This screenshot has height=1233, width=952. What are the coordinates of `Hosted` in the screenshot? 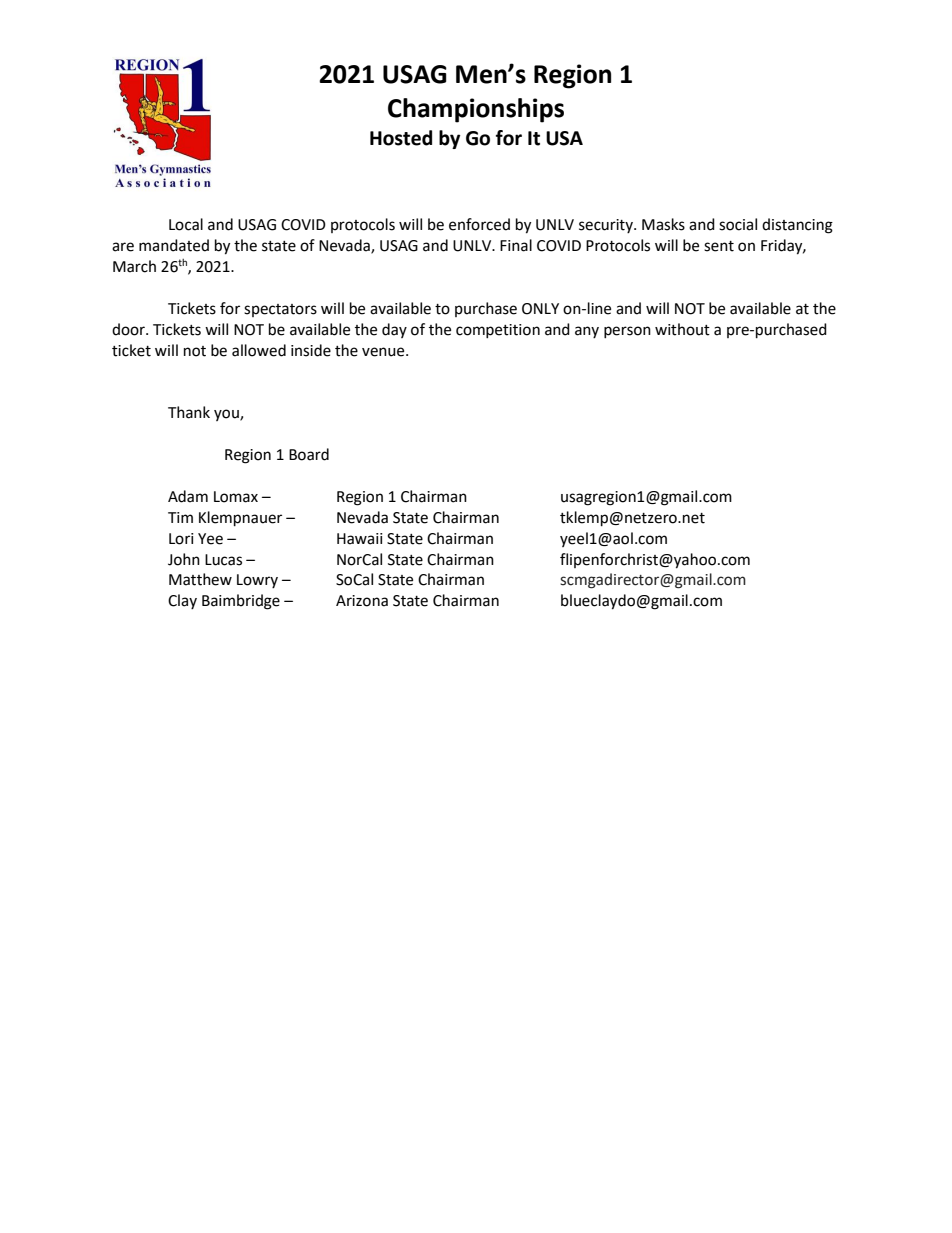 It's located at (401, 138).
